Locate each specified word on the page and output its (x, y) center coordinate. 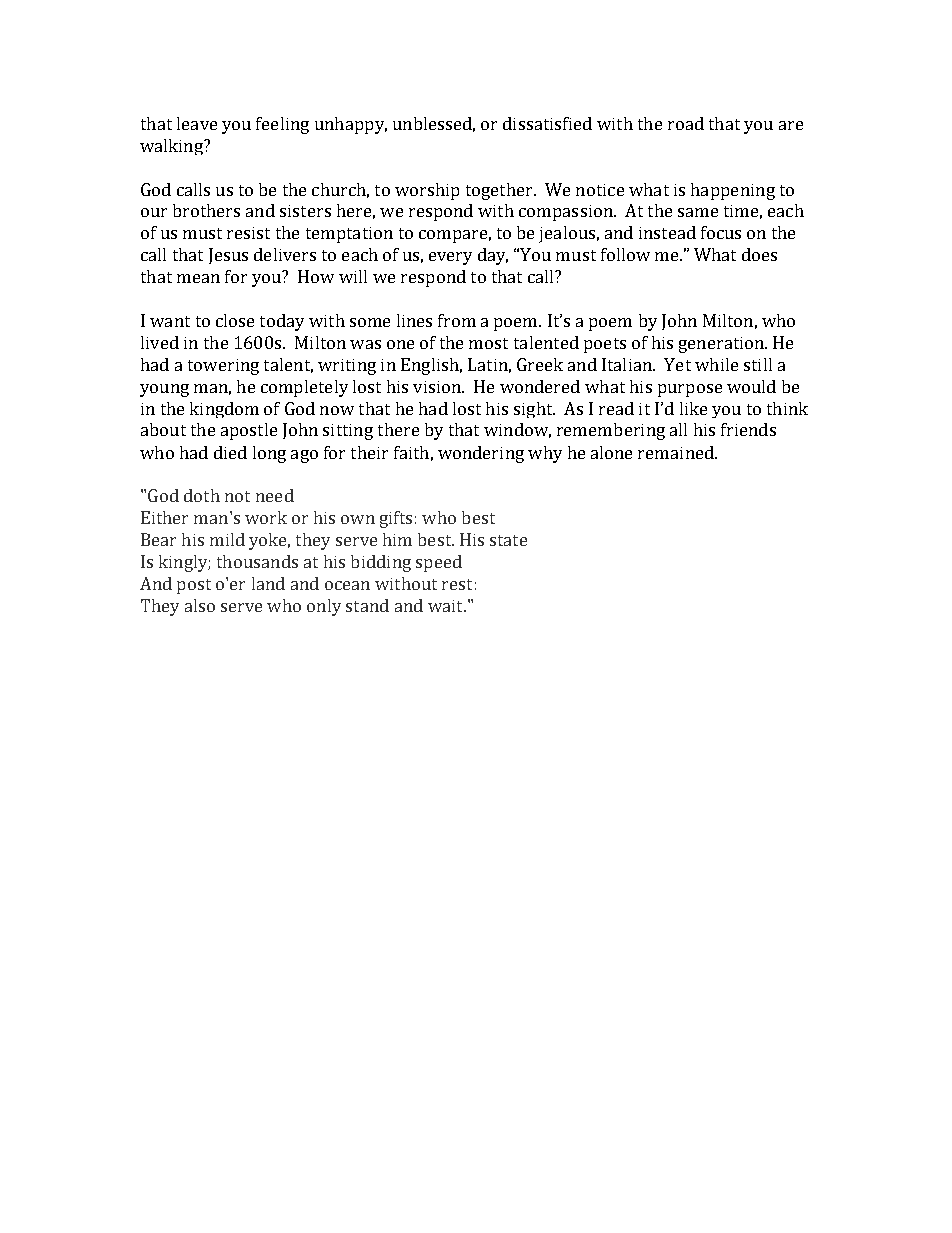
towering (223, 367)
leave (197, 123)
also (200, 605)
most (488, 343)
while (716, 364)
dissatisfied (547, 123)
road (686, 123)
